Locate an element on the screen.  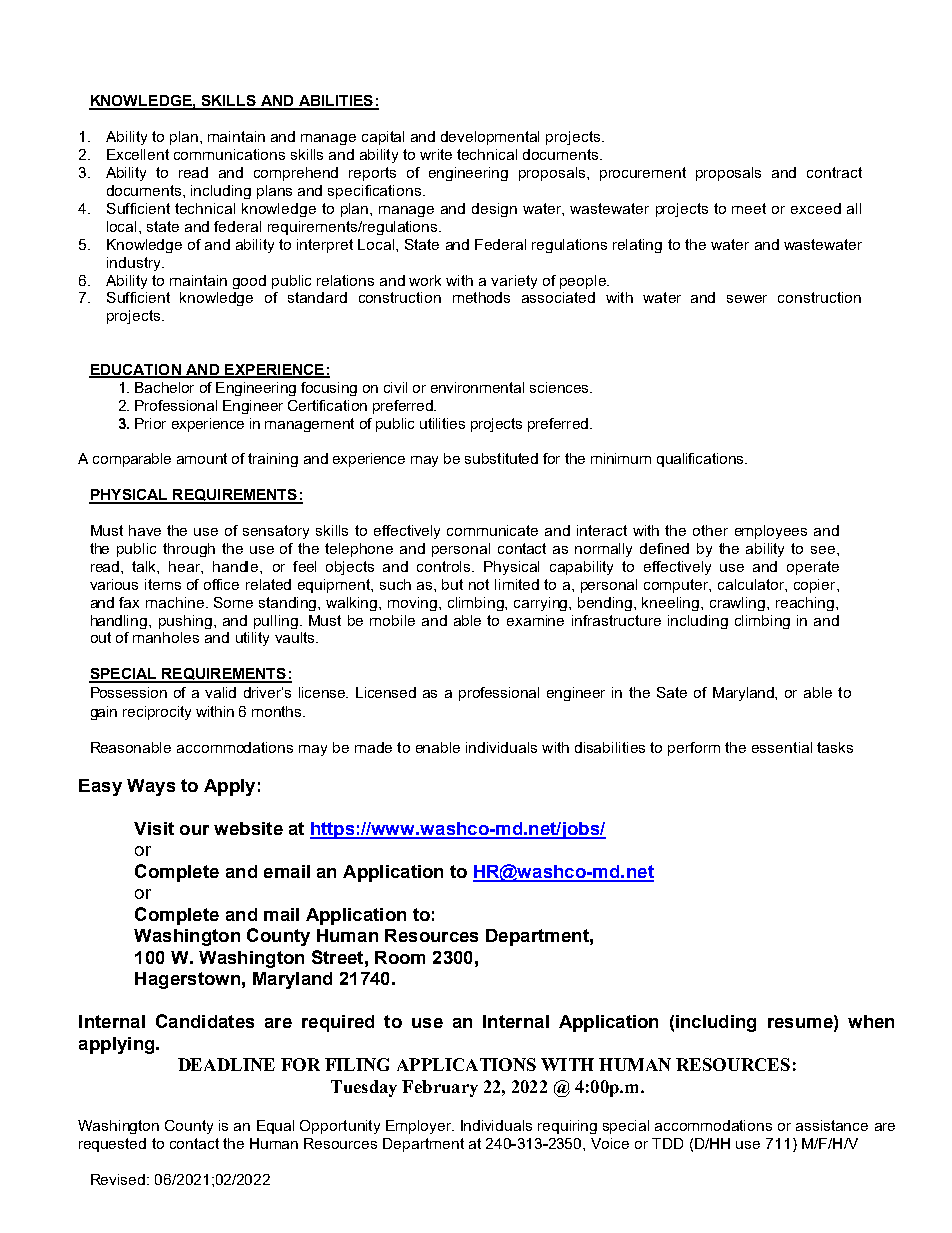
manholes is located at coordinates (166, 637).
